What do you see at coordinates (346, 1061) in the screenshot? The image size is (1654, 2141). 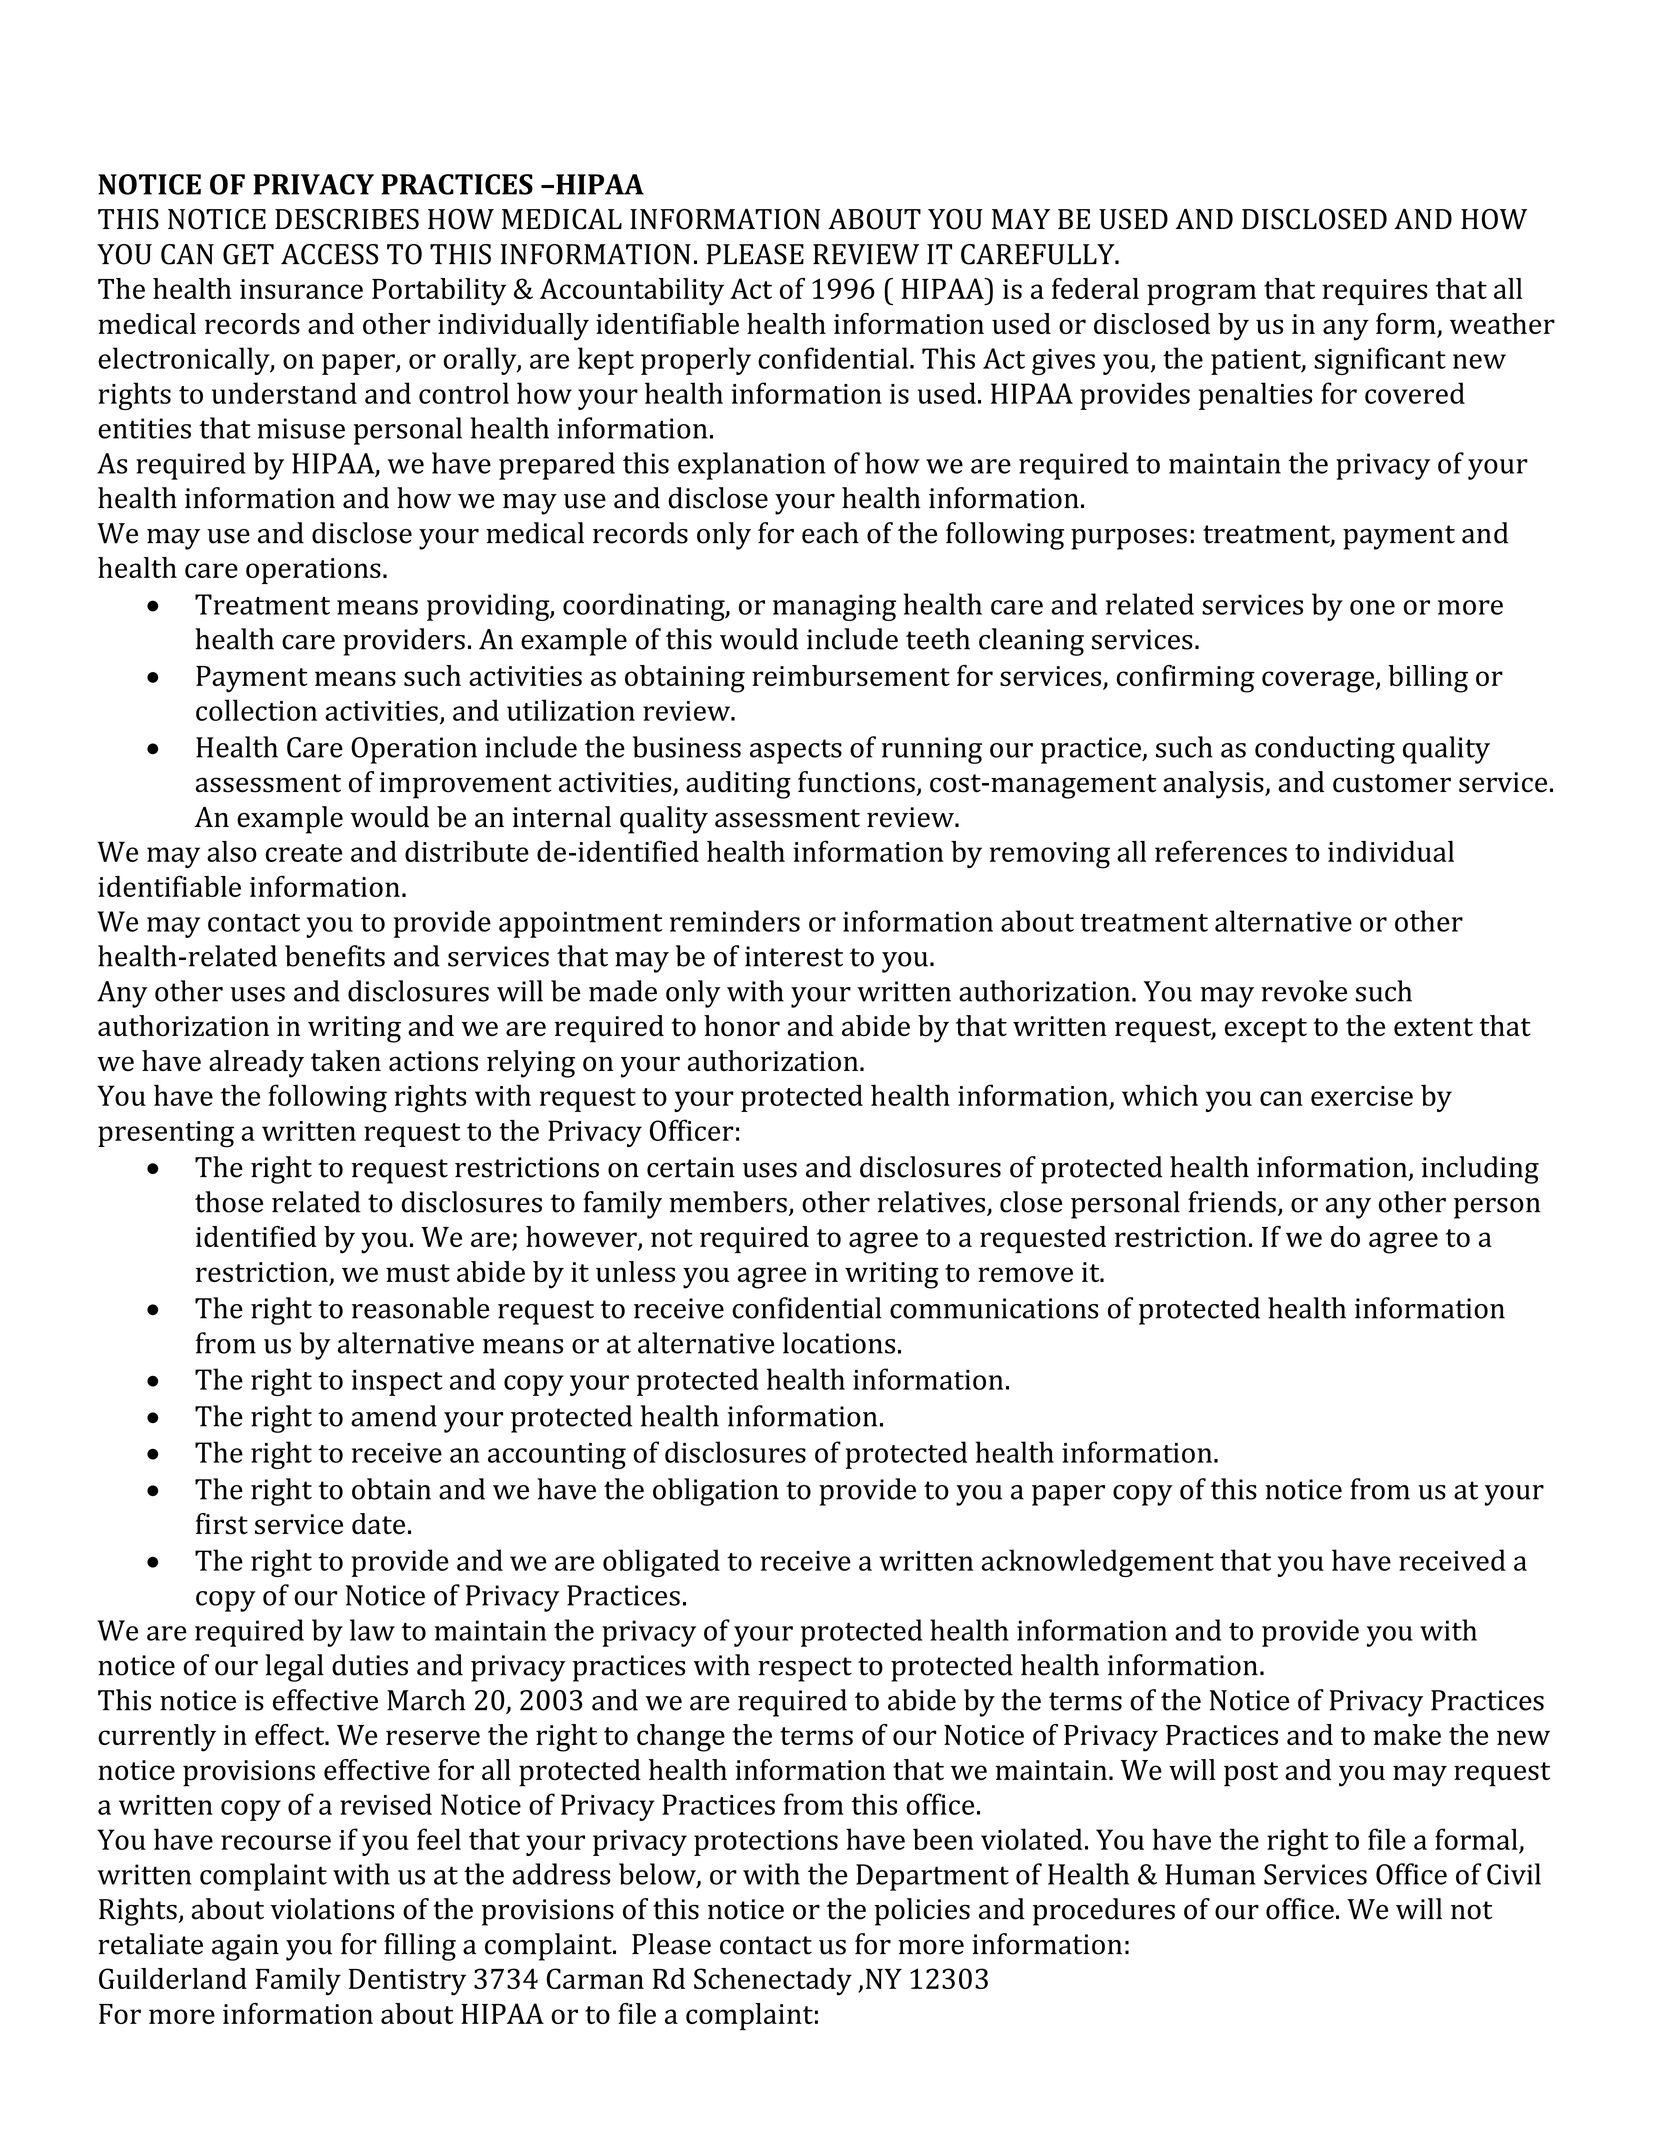 I see `taken` at bounding box center [346, 1061].
